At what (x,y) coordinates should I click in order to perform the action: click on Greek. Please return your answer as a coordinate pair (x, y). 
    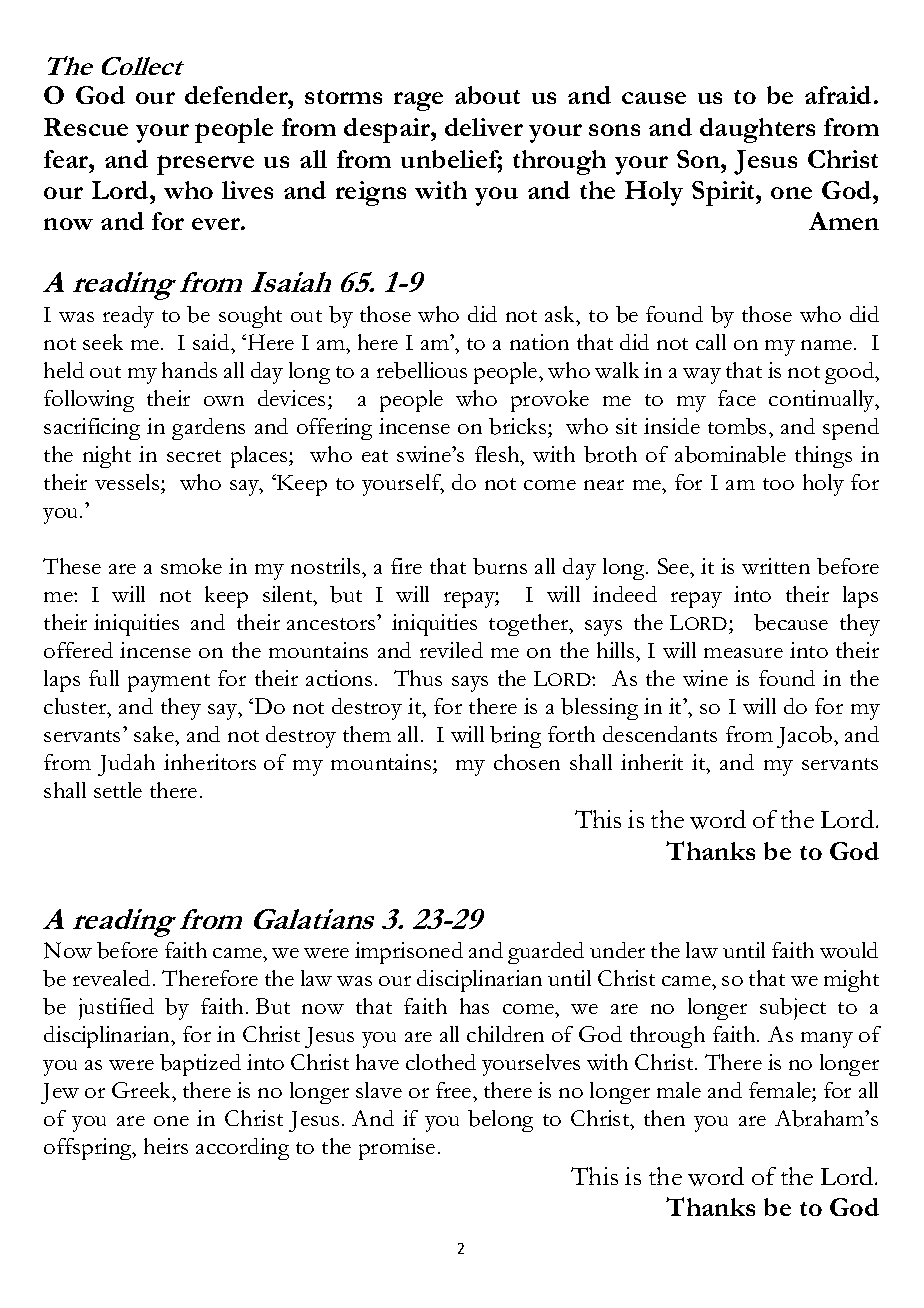
    Looking at the image, I should click on (143, 1090).
